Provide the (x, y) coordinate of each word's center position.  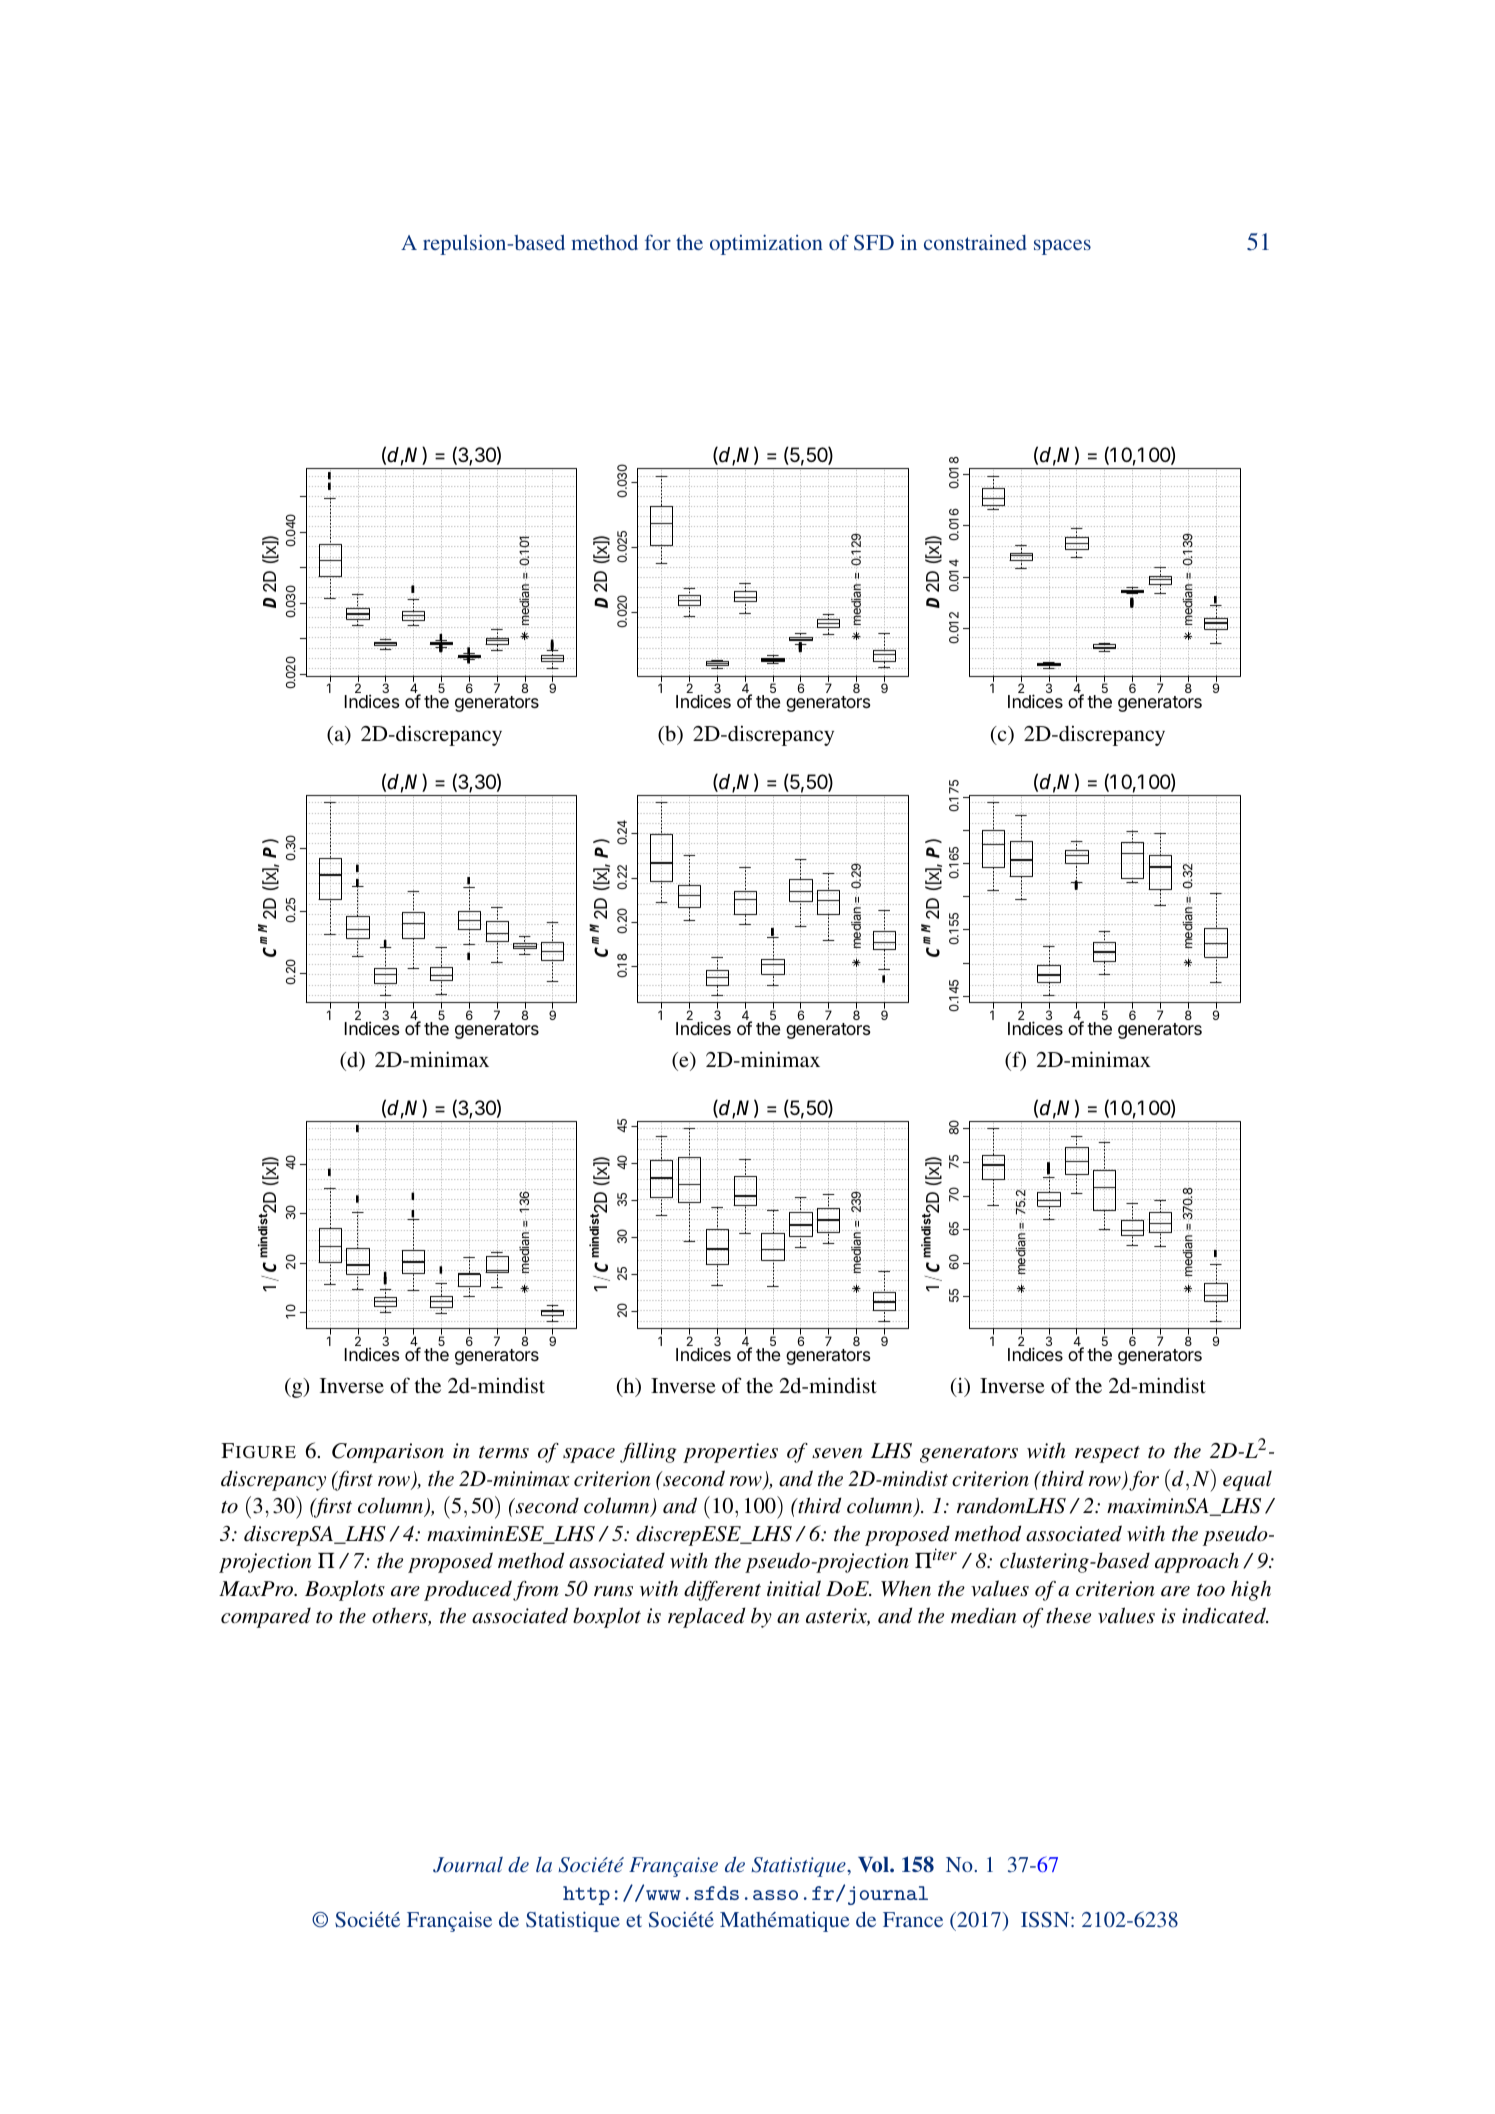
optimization (766, 244)
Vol (874, 1865)
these (1068, 1615)
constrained (975, 242)
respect (1107, 1454)
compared (266, 1617)
